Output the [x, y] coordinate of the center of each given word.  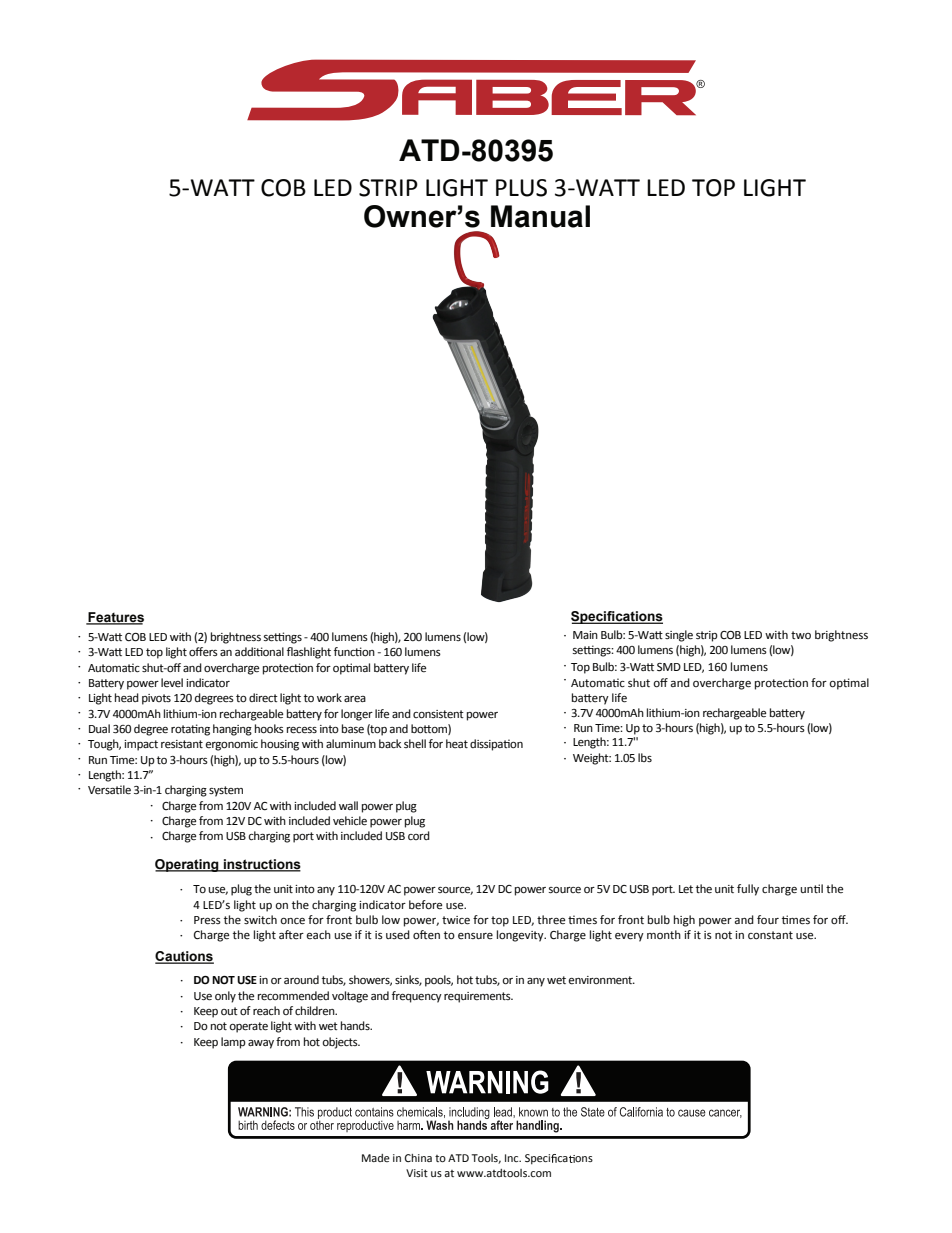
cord [419, 835]
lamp [233, 1043]
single [679, 636]
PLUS [521, 188]
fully [748, 890]
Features [115, 618]
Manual [540, 216]
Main [585, 635]
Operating [188, 865]
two [801, 635]
